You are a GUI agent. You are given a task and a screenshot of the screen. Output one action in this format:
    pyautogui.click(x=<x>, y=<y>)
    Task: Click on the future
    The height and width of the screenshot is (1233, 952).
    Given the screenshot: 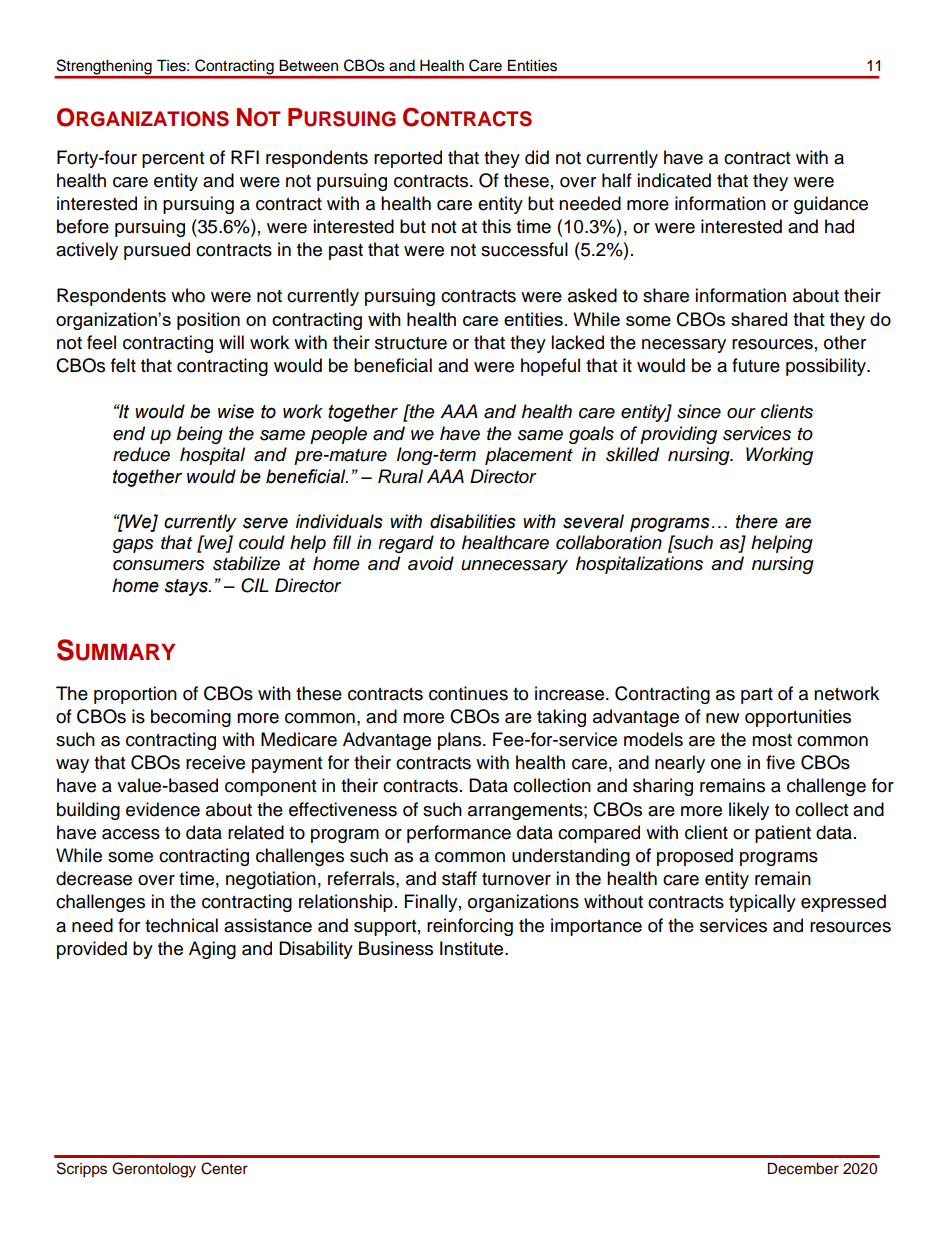 What is the action you would take?
    pyautogui.click(x=756, y=365)
